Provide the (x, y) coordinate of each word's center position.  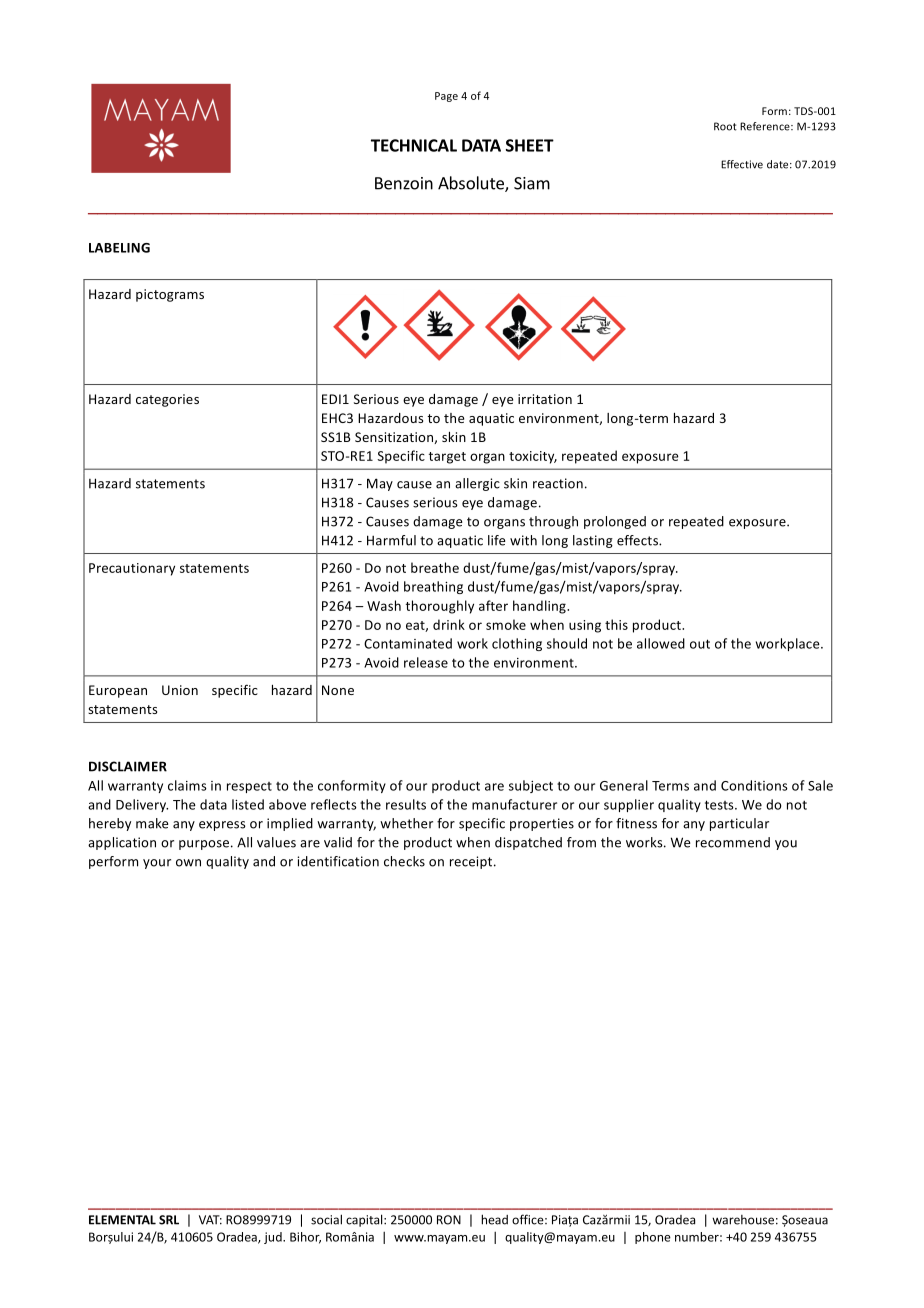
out (700, 644)
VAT (210, 1220)
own (188, 863)
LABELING (119, 248)
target (447, 458)
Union (180, 690)
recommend (733, 842)
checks (404, 861)
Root (725, 126)
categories (167, 400)
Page (446, 97)
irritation (545, 399)
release (426, 662)
